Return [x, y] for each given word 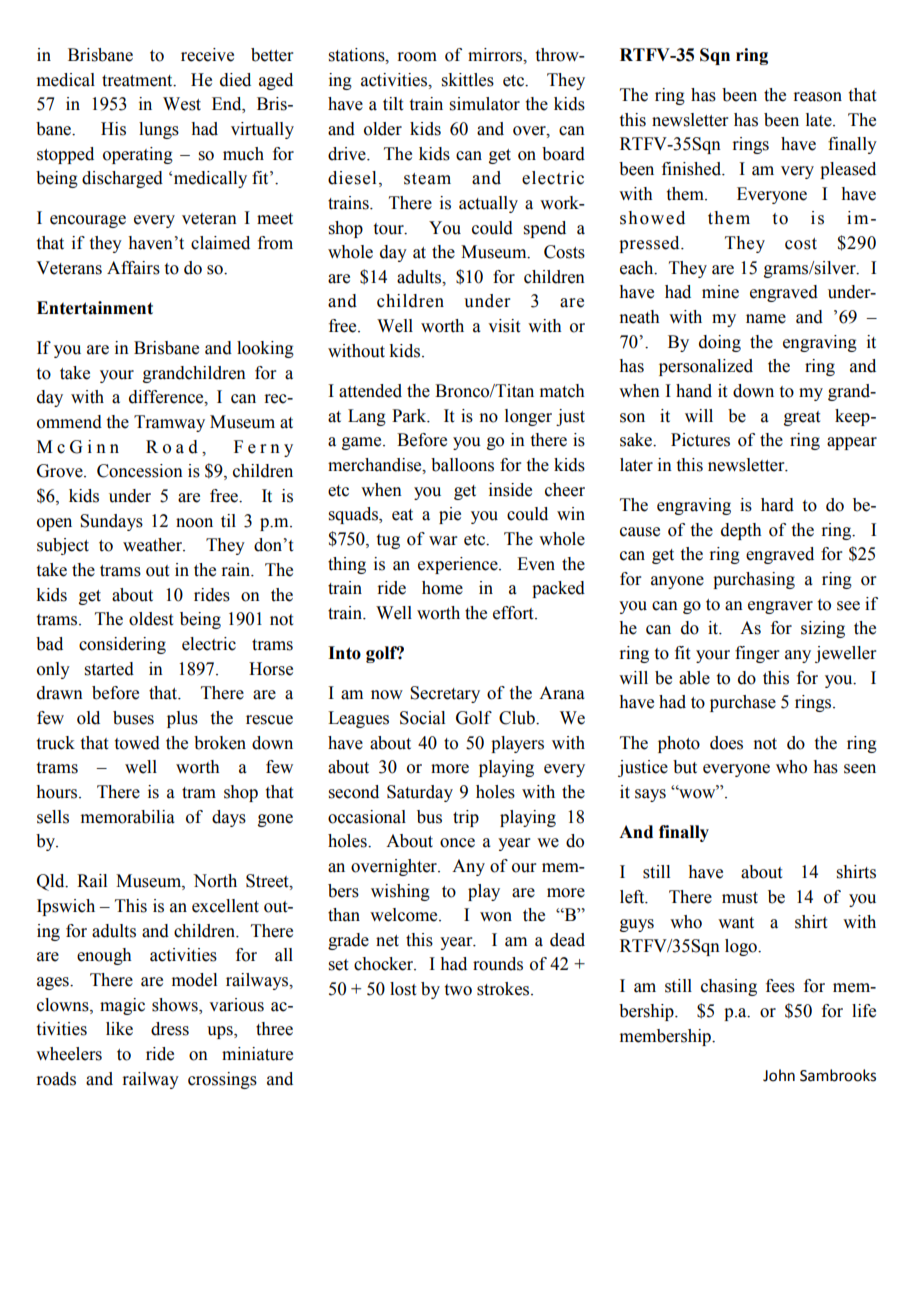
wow [697, 793]
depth [741, 531]
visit [504, 326]
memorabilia [128, 817]
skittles [468, 80]
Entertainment [95, 308]
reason [817, 97]
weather [154, 545]
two [458, 990]
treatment [138, 81]
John [779, 1075]
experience [459, 565]
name [766, 319]
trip [466, 818]
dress [170, 1029]
